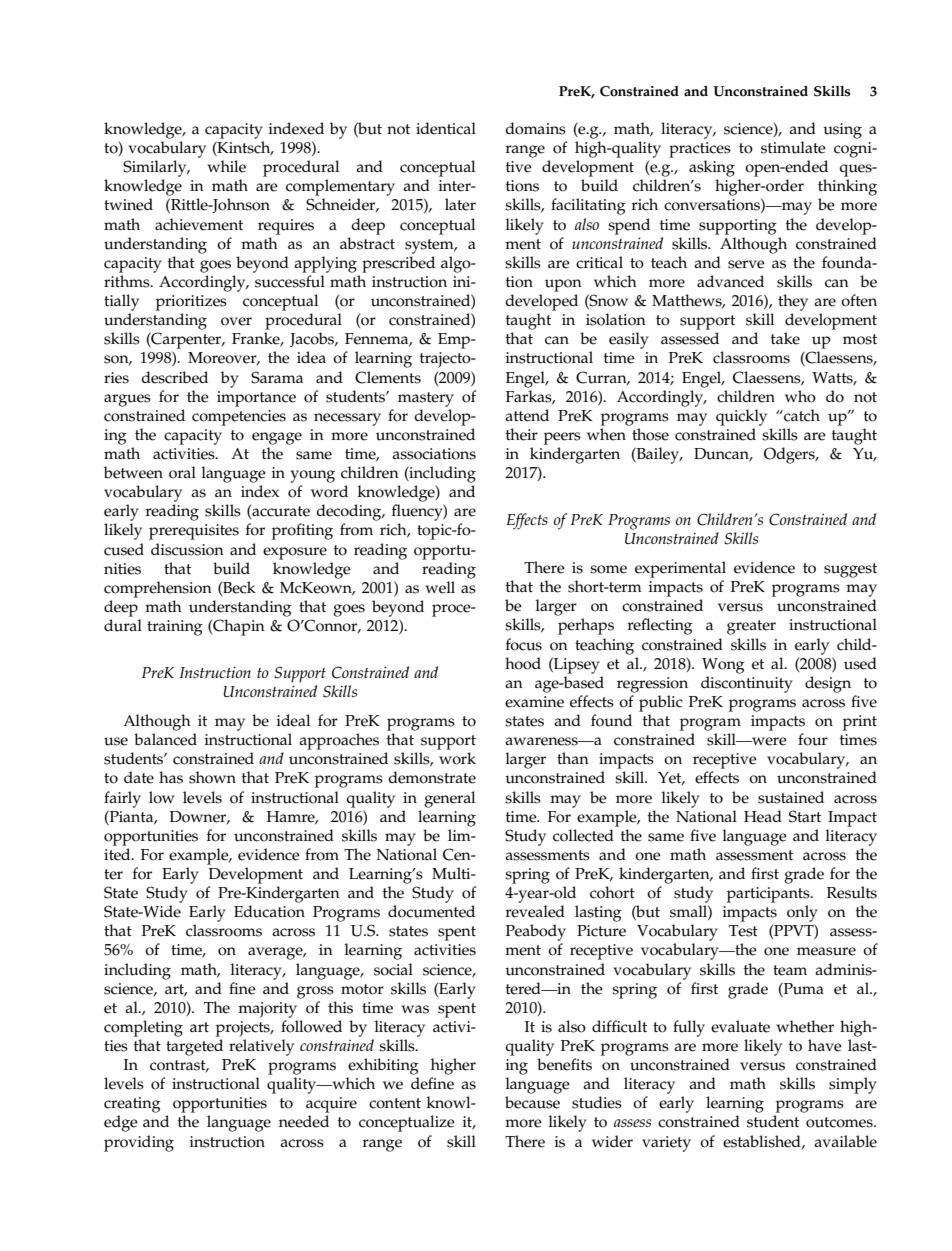  Describe the element at coordinates (267, 1010) in the screenshot. I see `majority` at that location.
